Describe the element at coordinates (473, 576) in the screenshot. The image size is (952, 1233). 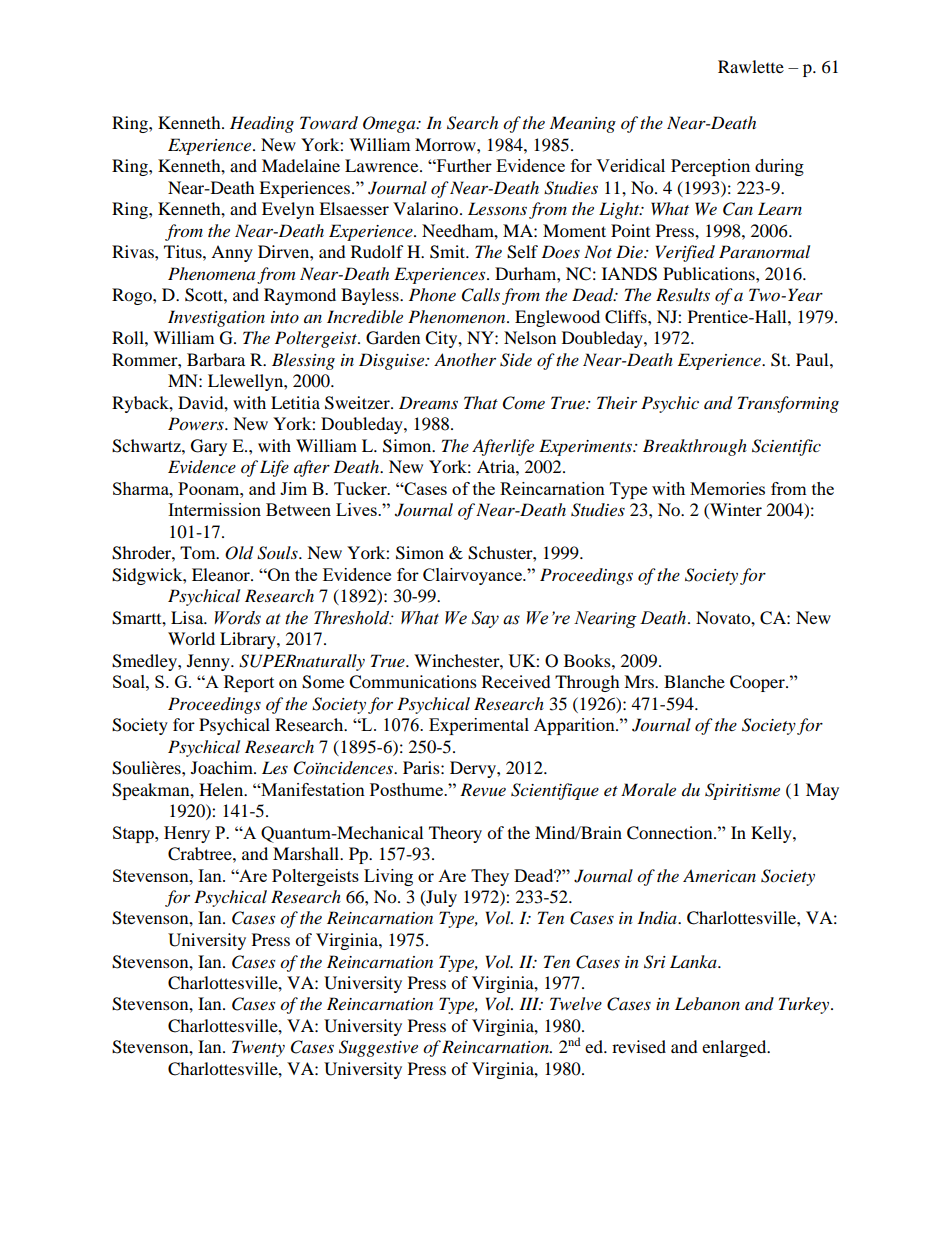
I see `Clairvoyance` at that location.
